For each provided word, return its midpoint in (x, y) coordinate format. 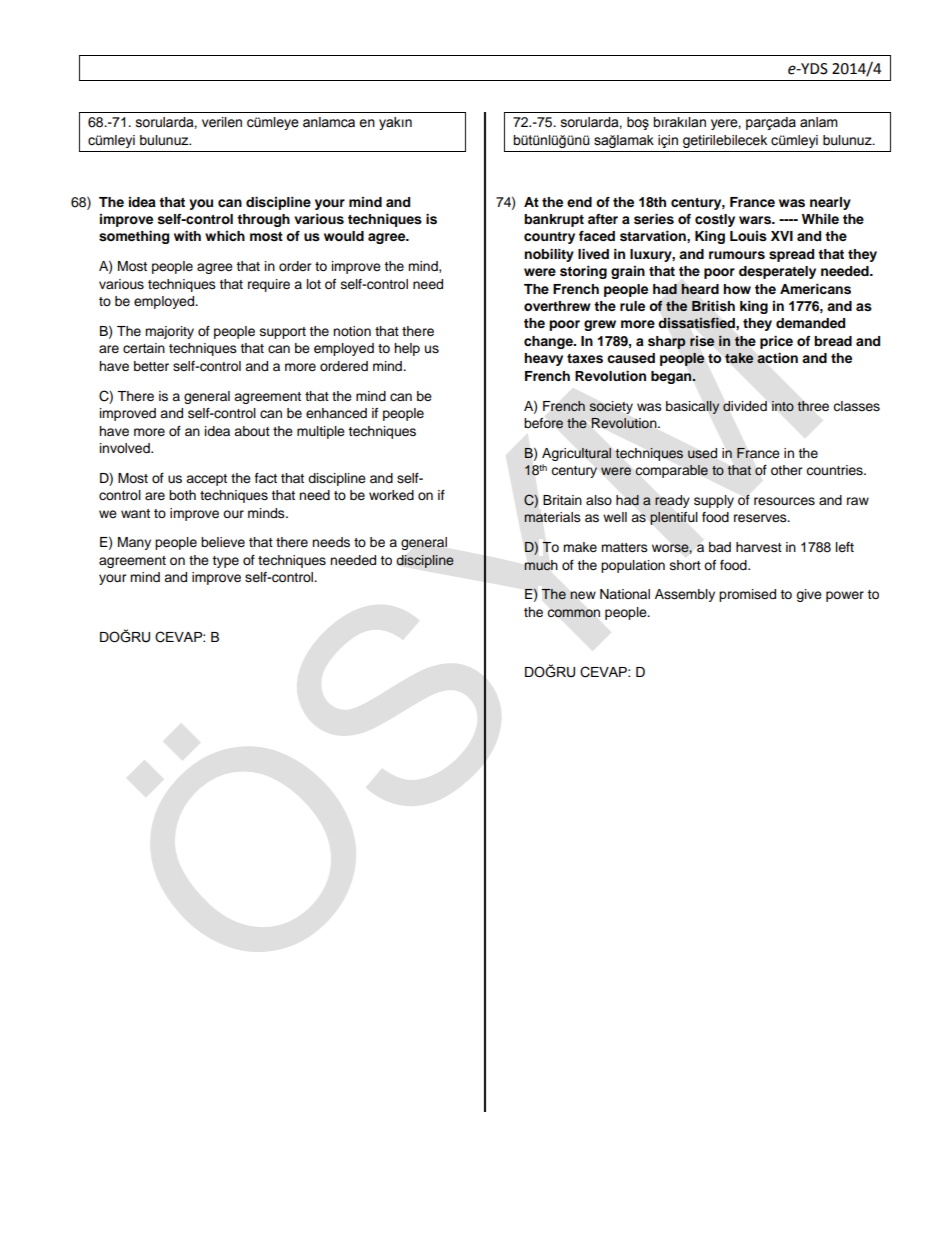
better (151, 366)
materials (552, 517)
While (820, 219)
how (737, 289)
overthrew (557, 306)
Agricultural (576, 454)
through (263, 220)
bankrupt (554, 220)
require (269, 285)
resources (784, 501)
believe (223, 542)
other (787, 470)
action (777, 358)
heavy (543, 359)
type (225, 562)
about (252, 431)
